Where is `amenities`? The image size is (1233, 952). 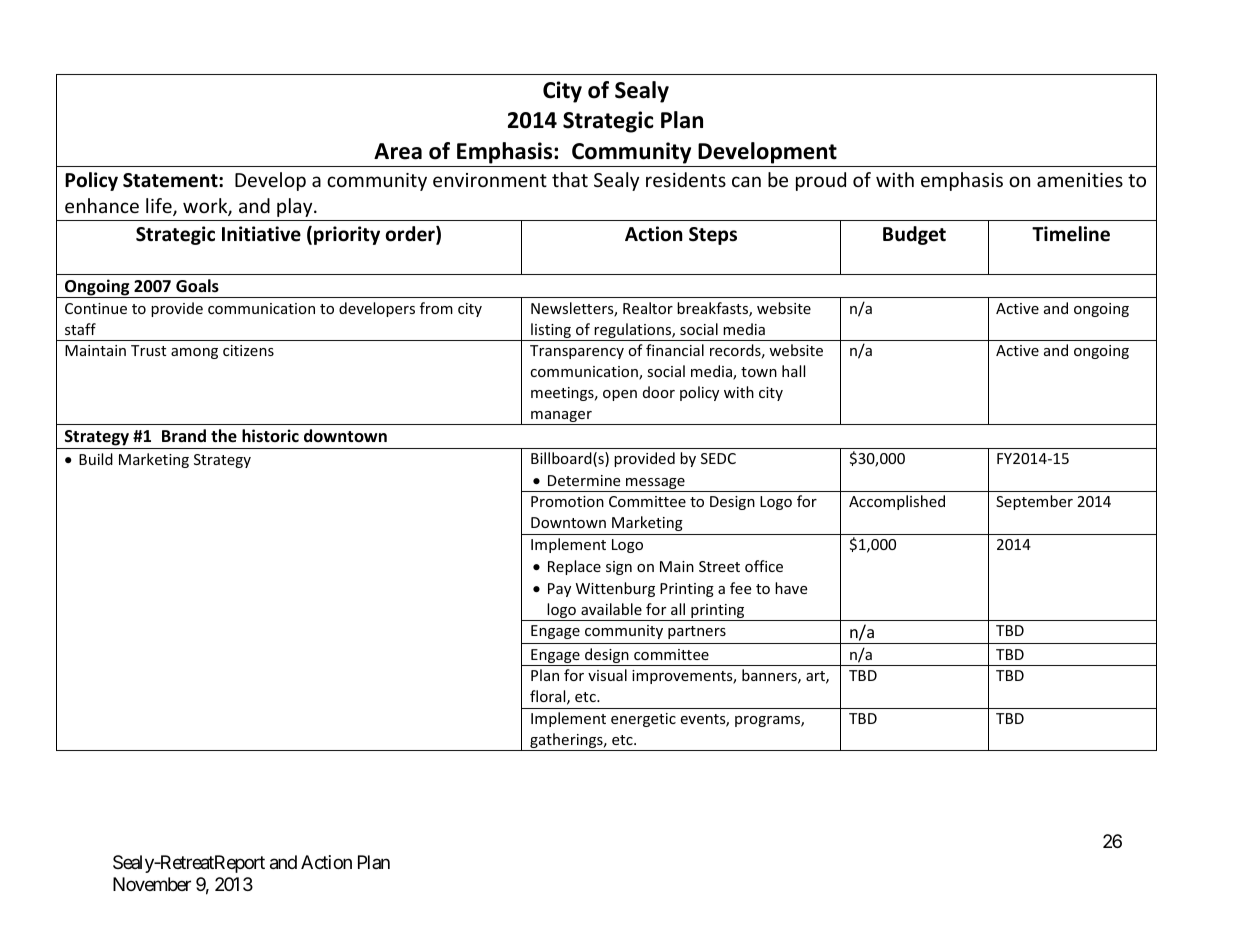
amenities is located at coordinates (1080, 180).
